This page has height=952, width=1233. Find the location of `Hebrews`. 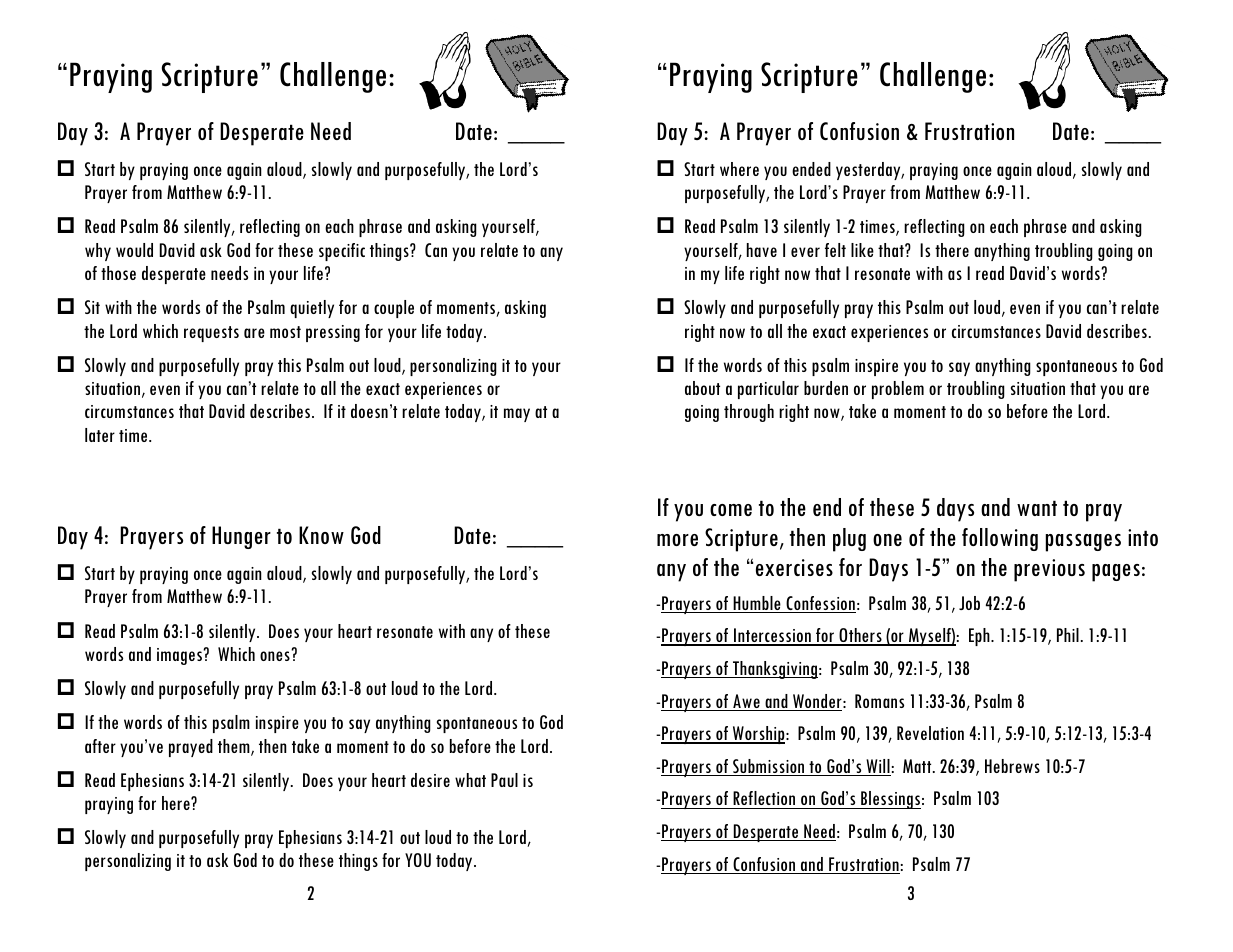

Hebrews is located at coordinates (1012, 766).
